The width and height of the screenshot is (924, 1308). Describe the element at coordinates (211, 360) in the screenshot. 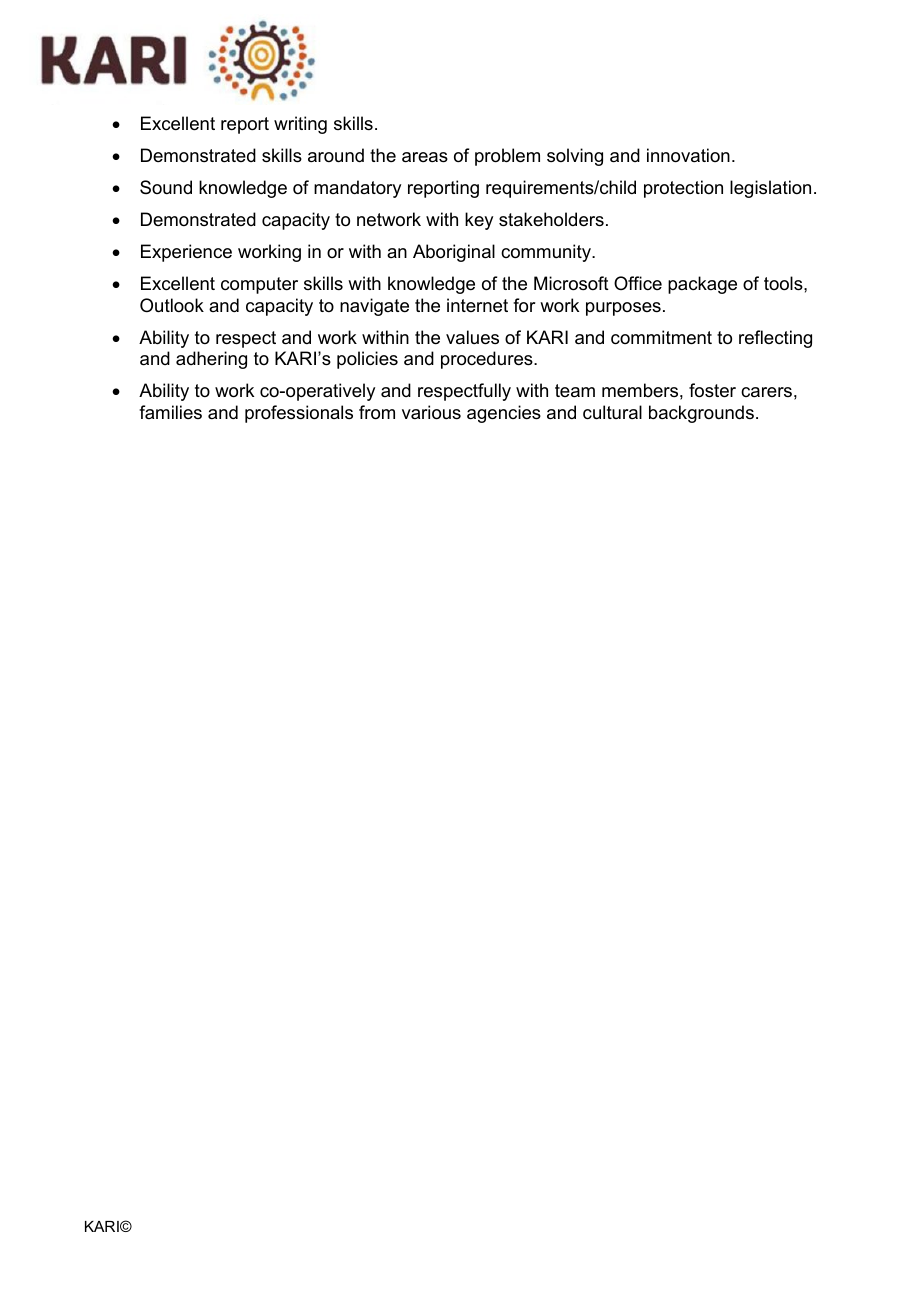

I see `adhering` at that location.
